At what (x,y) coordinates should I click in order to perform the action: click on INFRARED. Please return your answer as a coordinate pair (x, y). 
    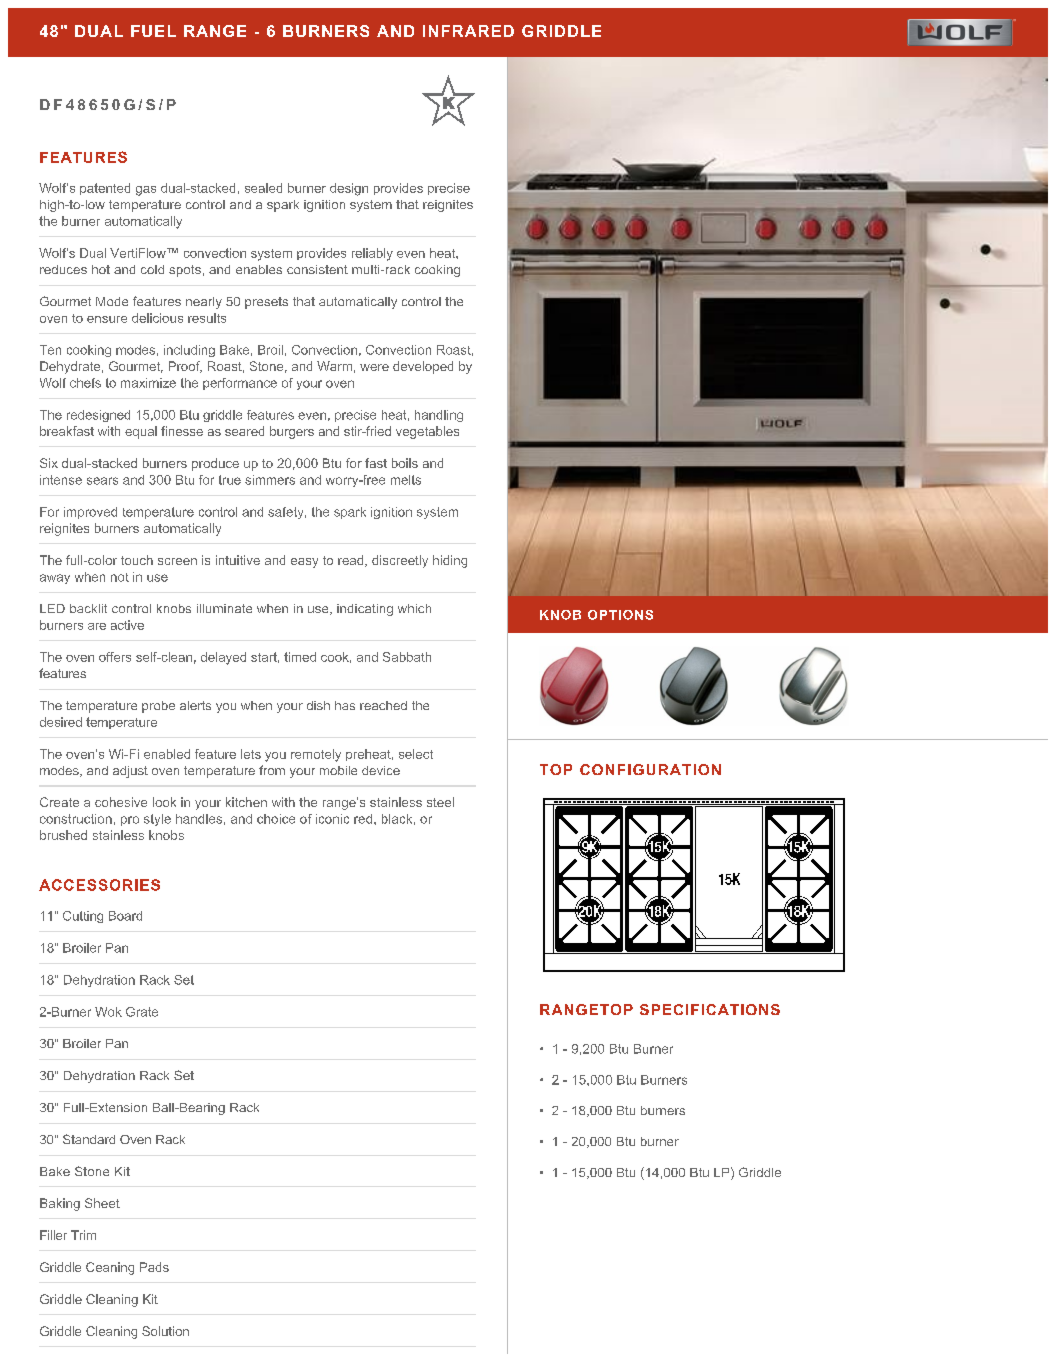
    Looking at the image, I should click on (468, 31).
